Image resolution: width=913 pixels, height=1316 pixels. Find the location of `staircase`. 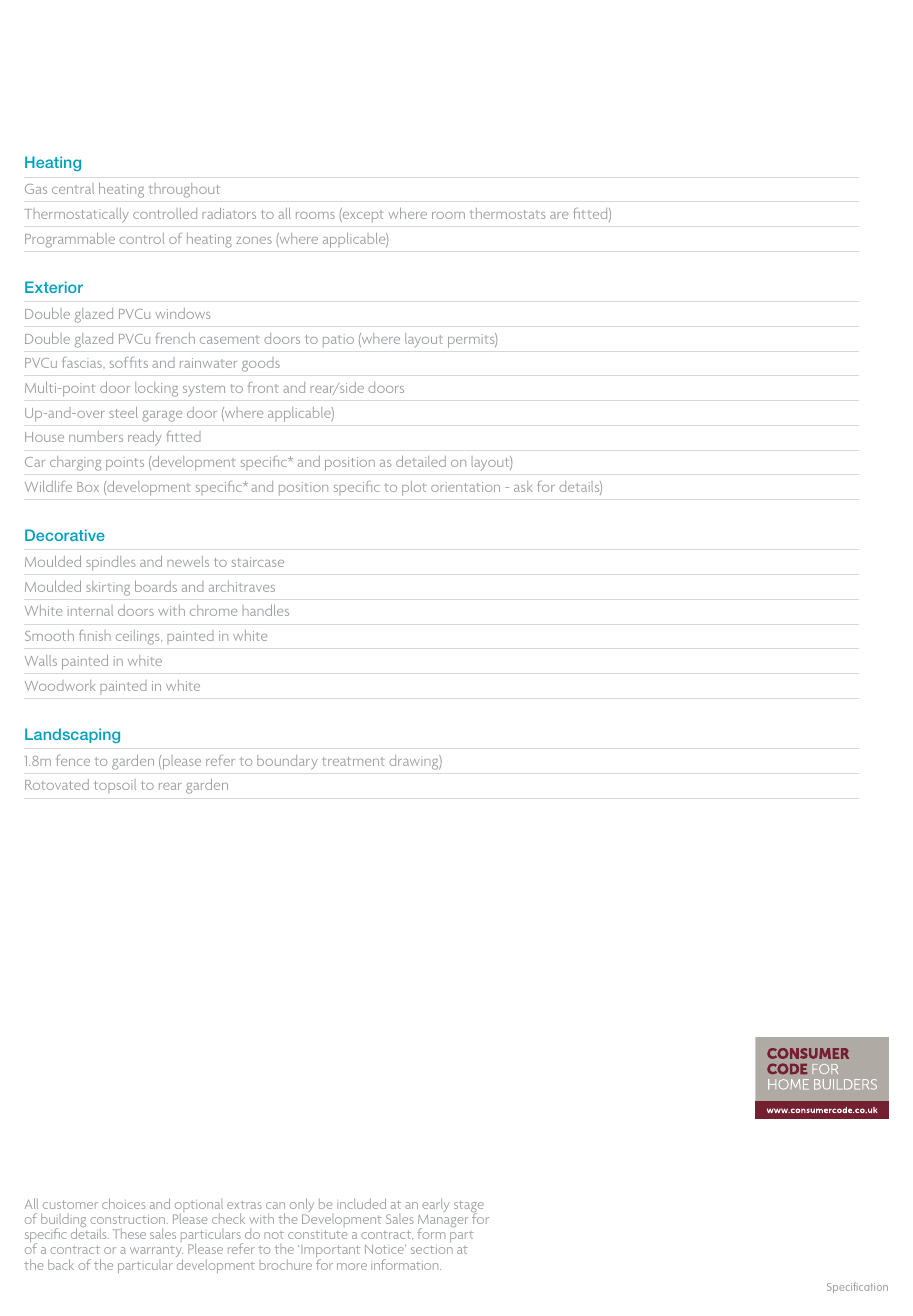

staircase is located at coordinates (258, 562).
